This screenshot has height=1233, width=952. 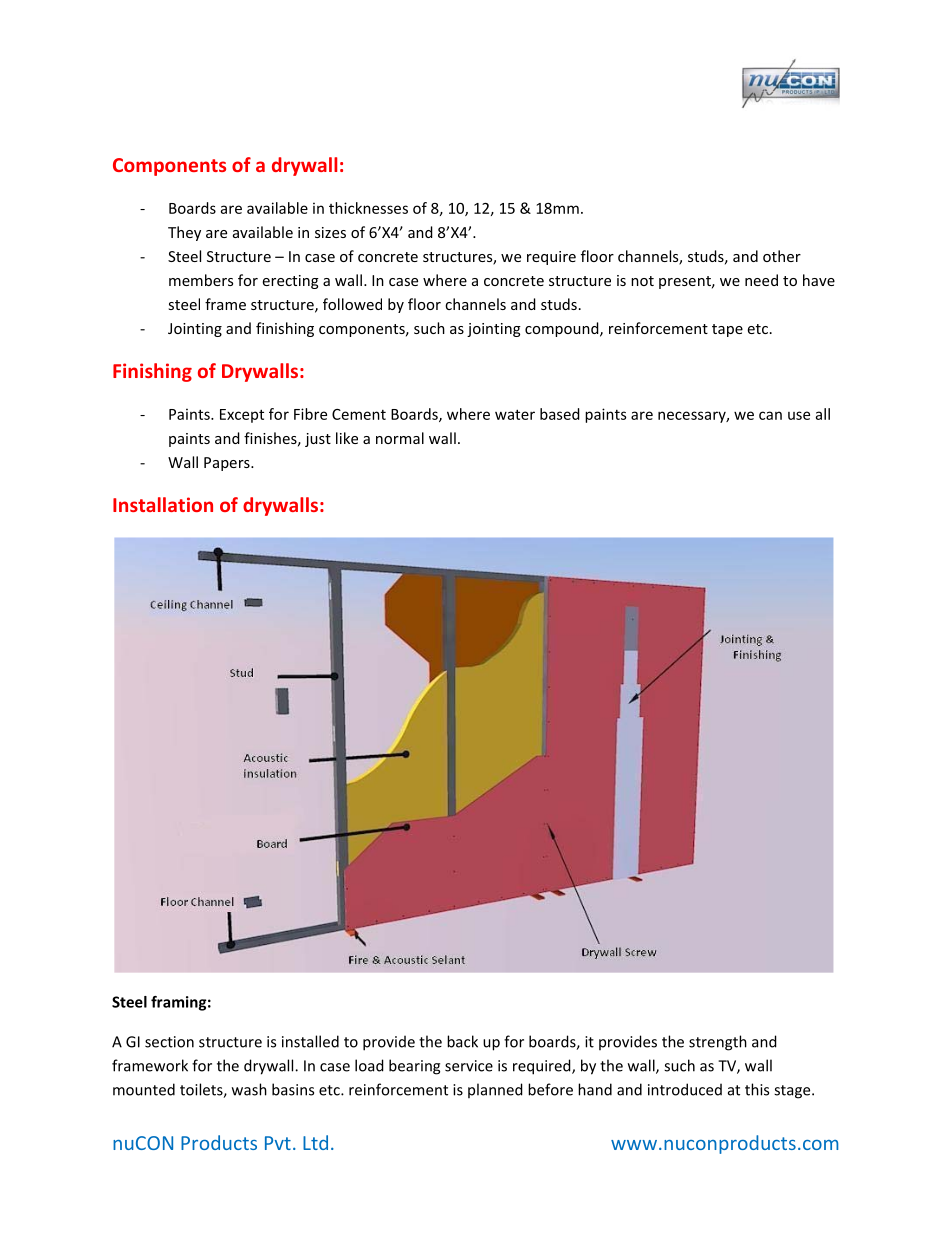 I want to click on Installation, so click(x=163, y=504).
